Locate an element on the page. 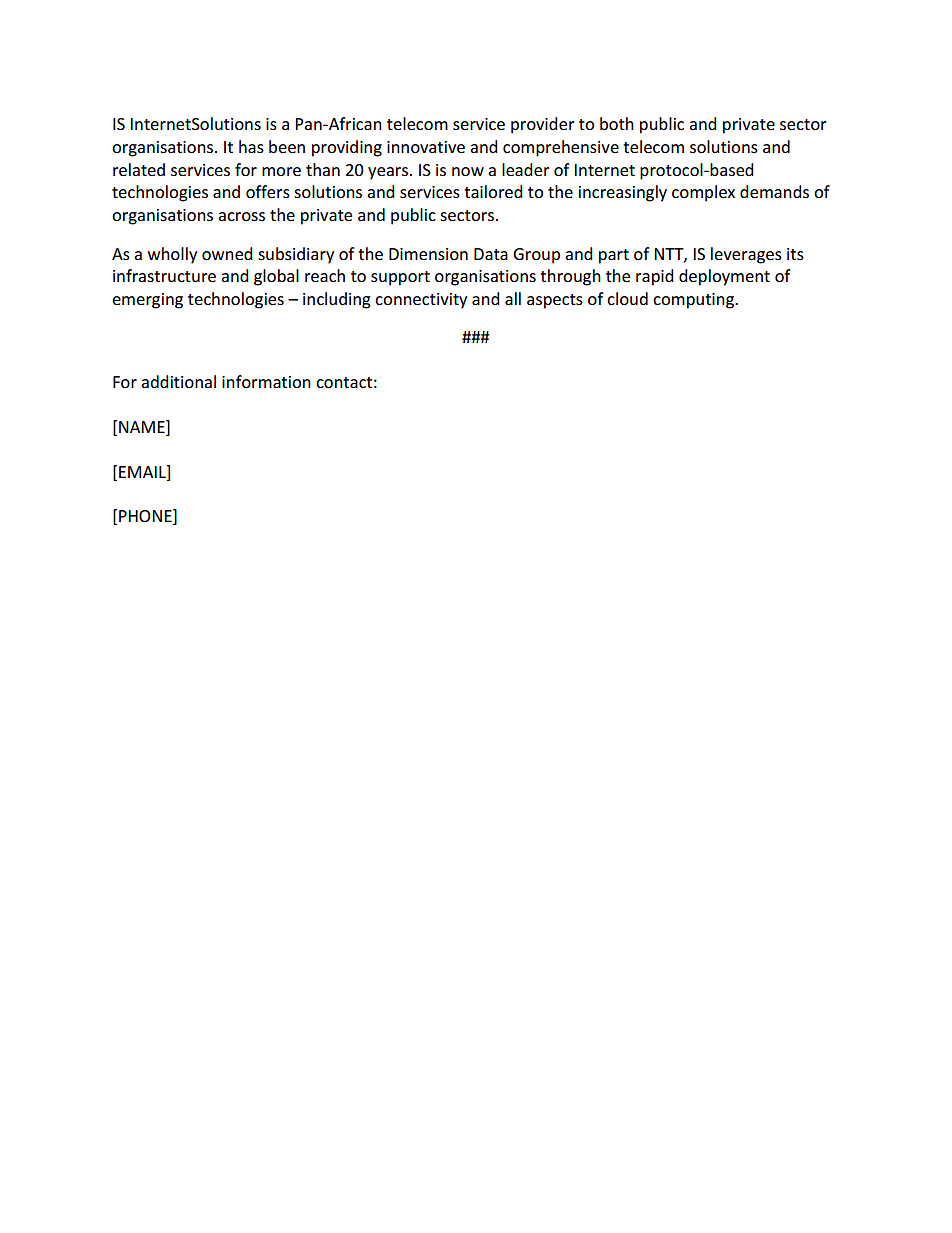  Data is located at coordinates (491, 254).
